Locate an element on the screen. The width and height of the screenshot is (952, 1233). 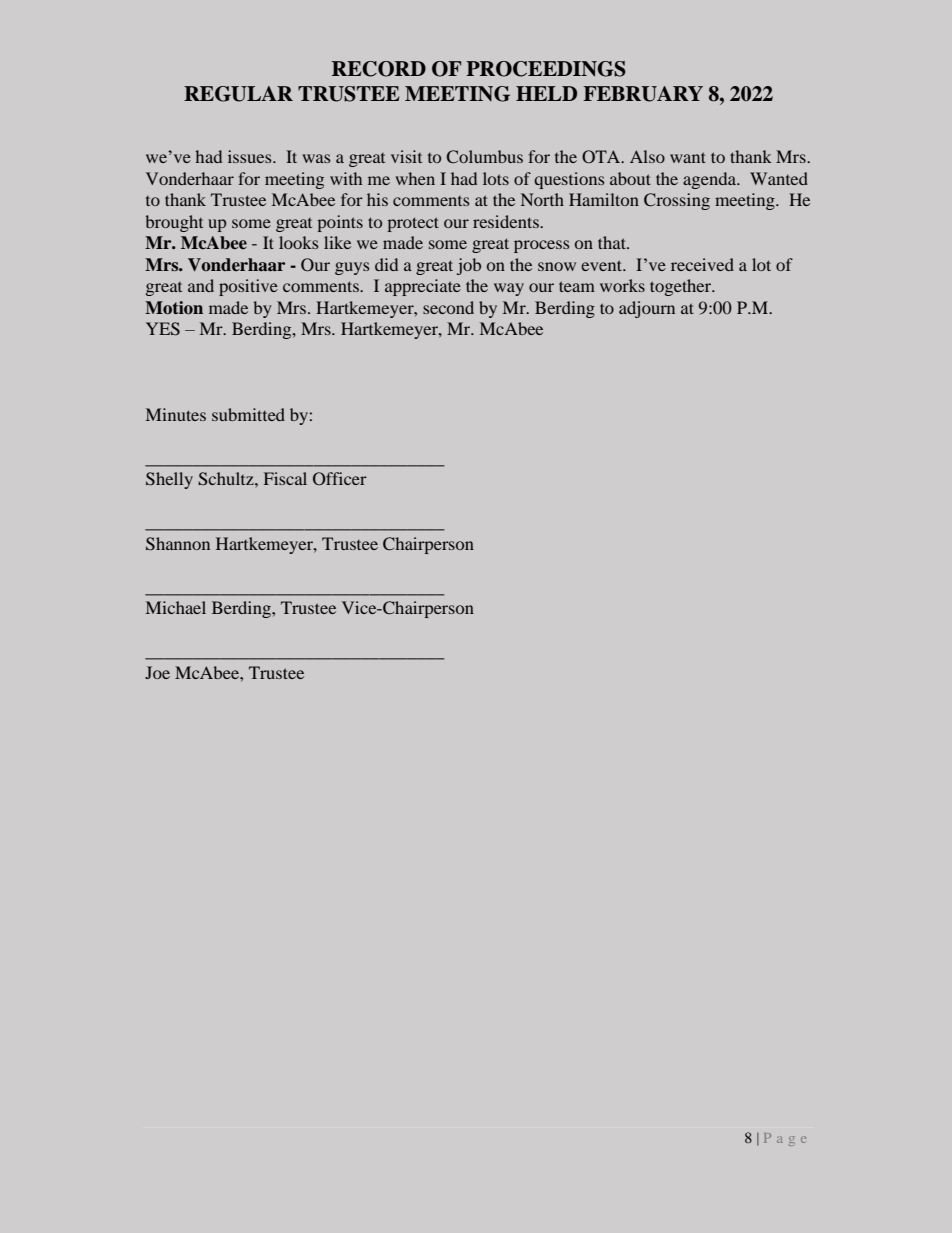
RECORD is located at coordinates (379, 69).
